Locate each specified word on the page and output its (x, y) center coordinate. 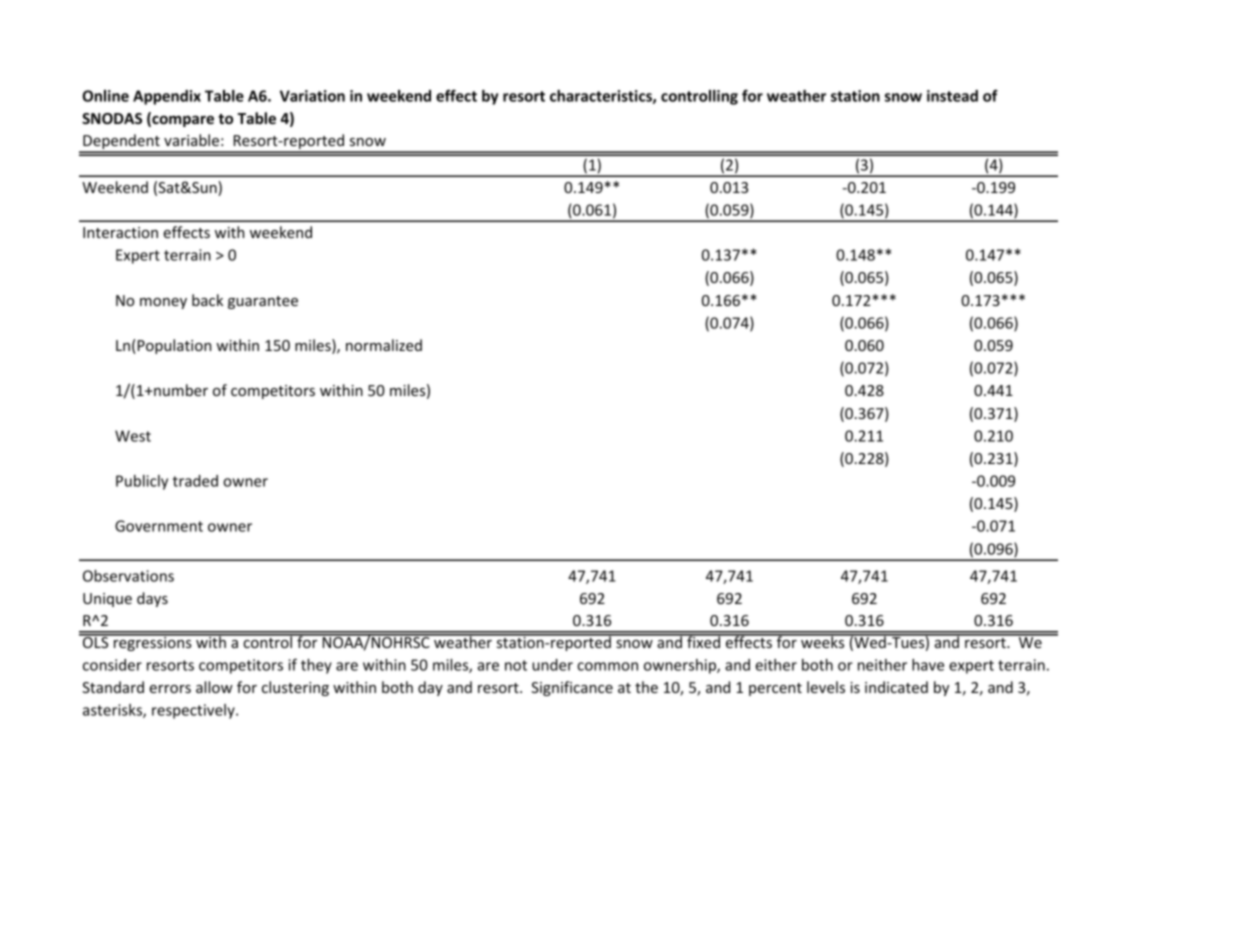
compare (182, 121)
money (163, 303)
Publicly (142, 482)
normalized (384, 345)
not (516, 665)
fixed (704, 641)
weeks (823, 641)
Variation (312, 96)
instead (952, 96)
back (207, 300)
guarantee (263, 302)
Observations (128, 576)
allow (214, 687)
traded (195, 481)
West (133, 436)
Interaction (120, 232)
